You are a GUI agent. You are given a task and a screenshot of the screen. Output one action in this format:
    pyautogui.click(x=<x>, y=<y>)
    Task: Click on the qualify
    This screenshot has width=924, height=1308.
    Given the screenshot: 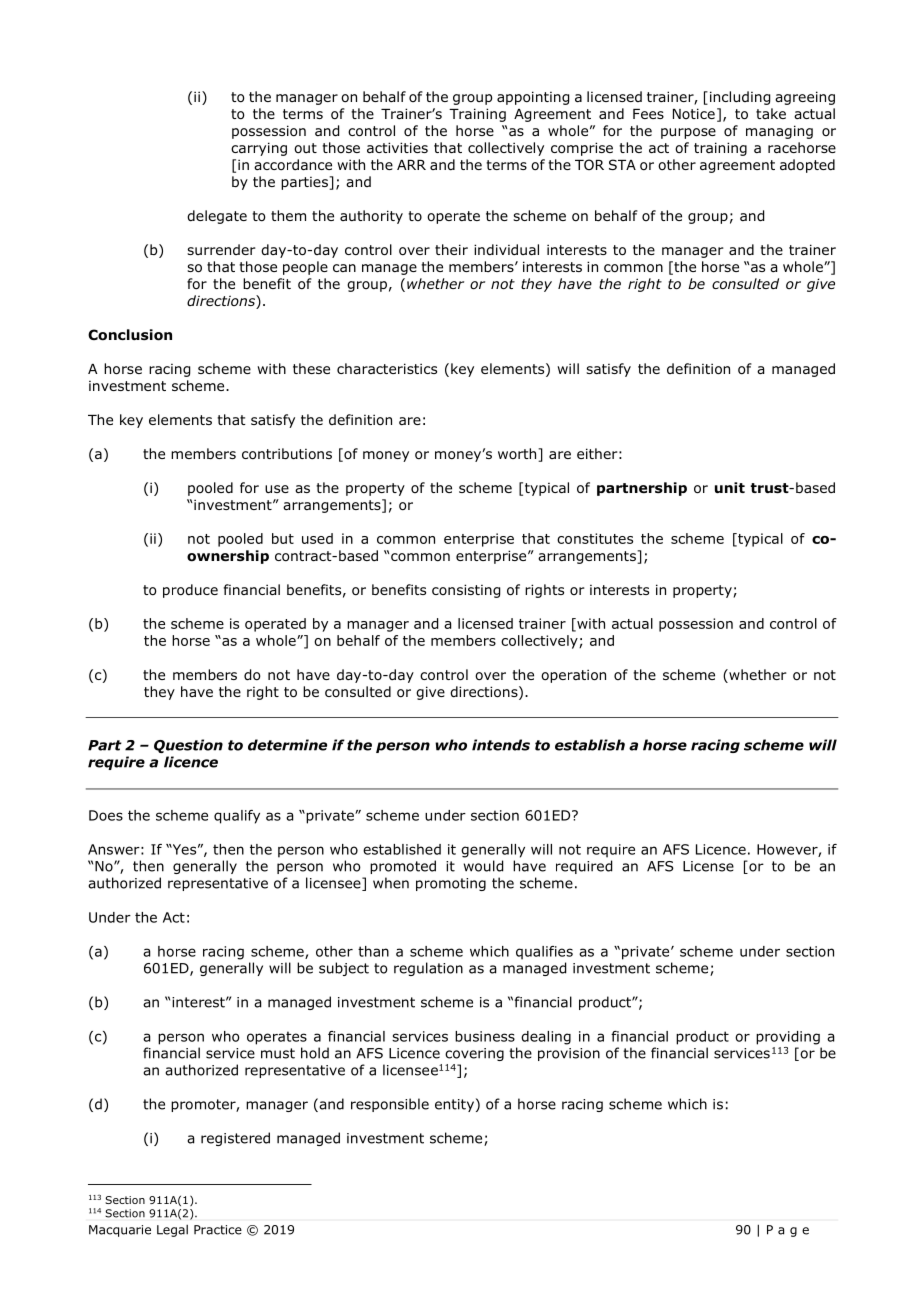 What is the action you would take?
    pyautogui.click(x=237, y=817)
